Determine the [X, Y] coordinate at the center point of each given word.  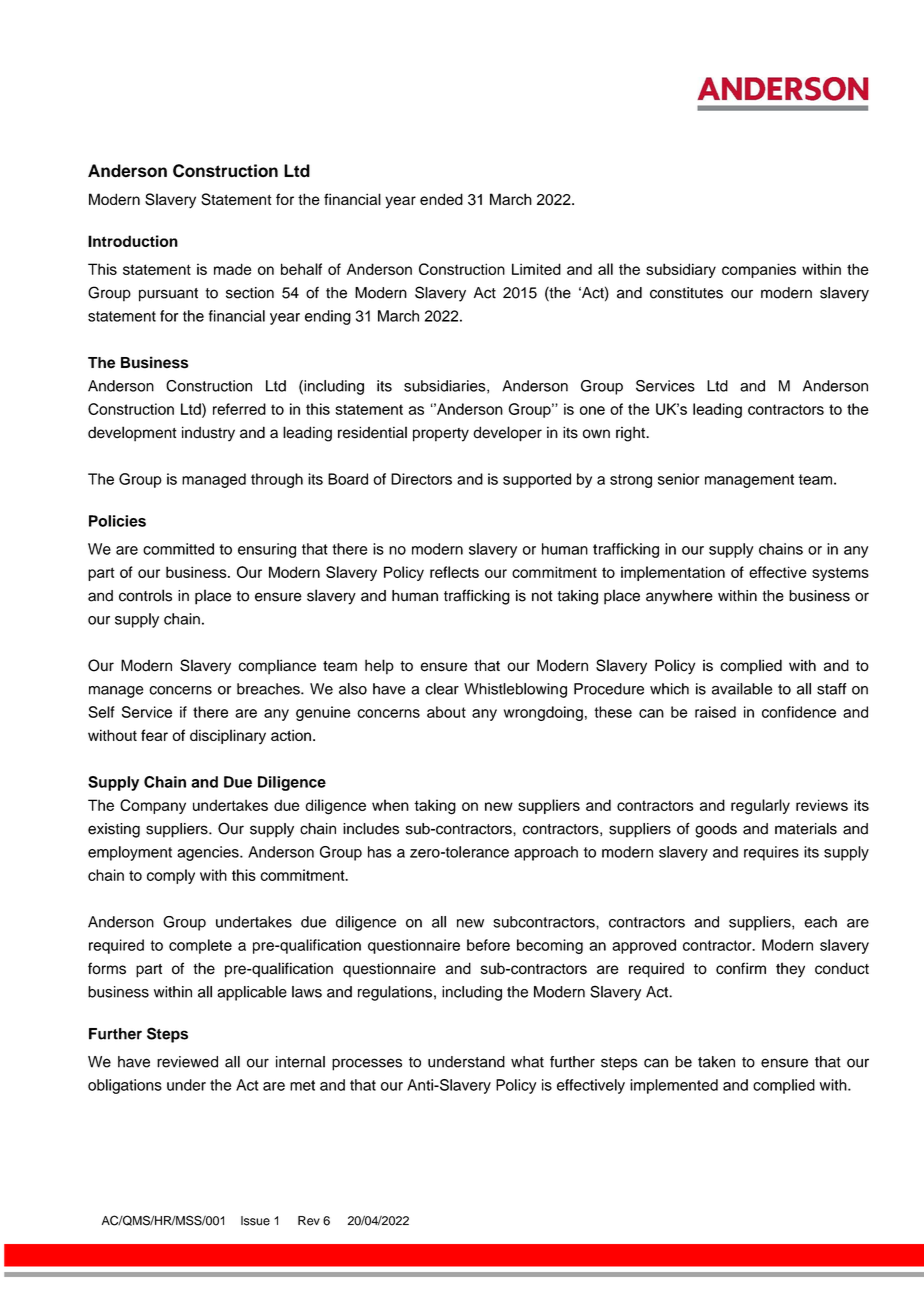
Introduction [133, 241]
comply [171, 876]
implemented [674, 1086]
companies [759, 270]
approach [546, 853]
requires [771, 853]
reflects [454, 572]
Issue [255, 1221]
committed [178, 549]
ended [441, 199]
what [527, 1062]
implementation [673, 573]
